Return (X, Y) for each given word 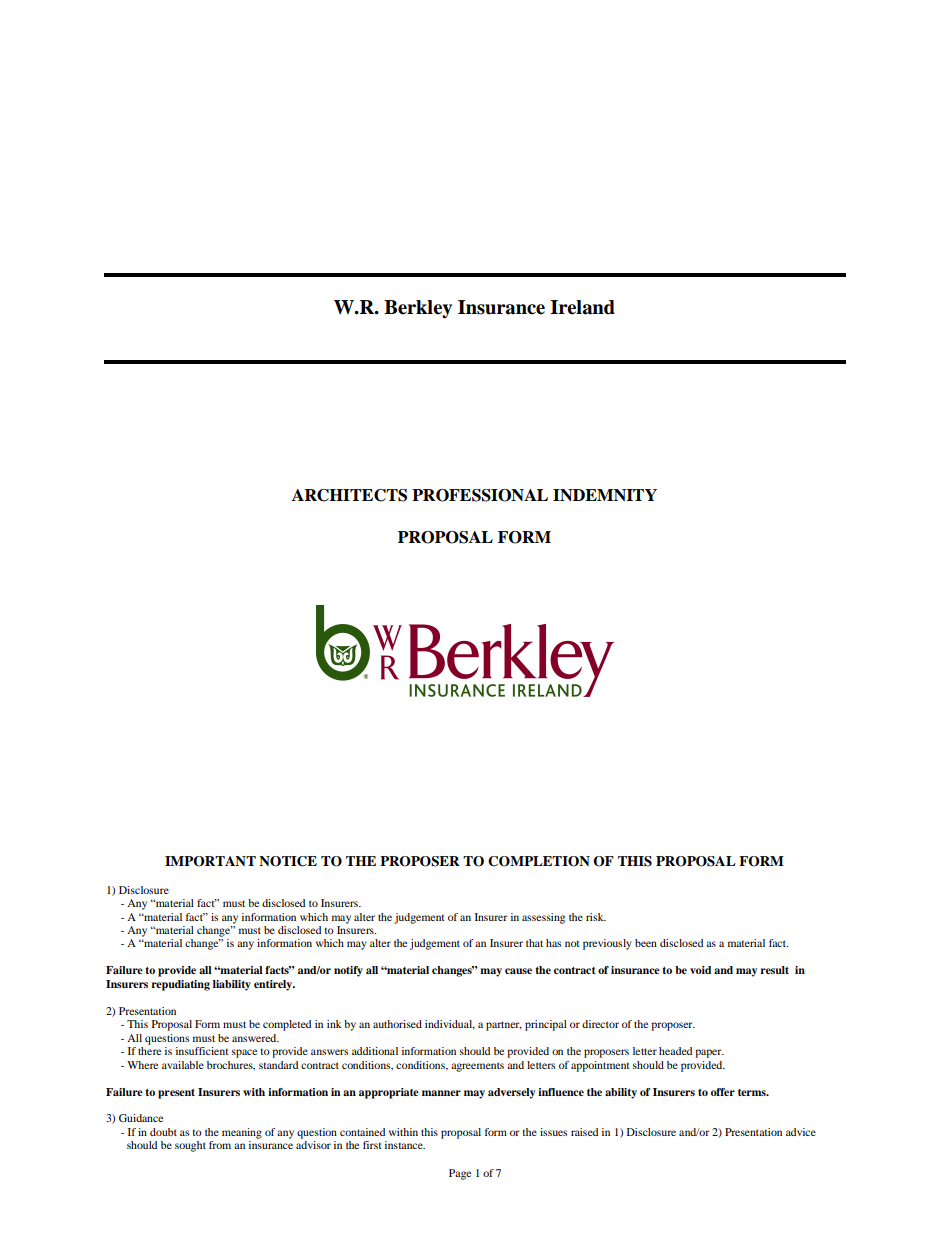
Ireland (582, 307)
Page (460, 1174)
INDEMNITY (605, 495)
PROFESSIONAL (480, 495)
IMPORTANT (210, 861)
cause (518, 971)
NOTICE (288, 861)
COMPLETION (539, 861)
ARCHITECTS (349, 495)
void (700, 970)
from (220, 1145)
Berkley (418, 309)
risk (596, 917)
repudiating (180, 985)
